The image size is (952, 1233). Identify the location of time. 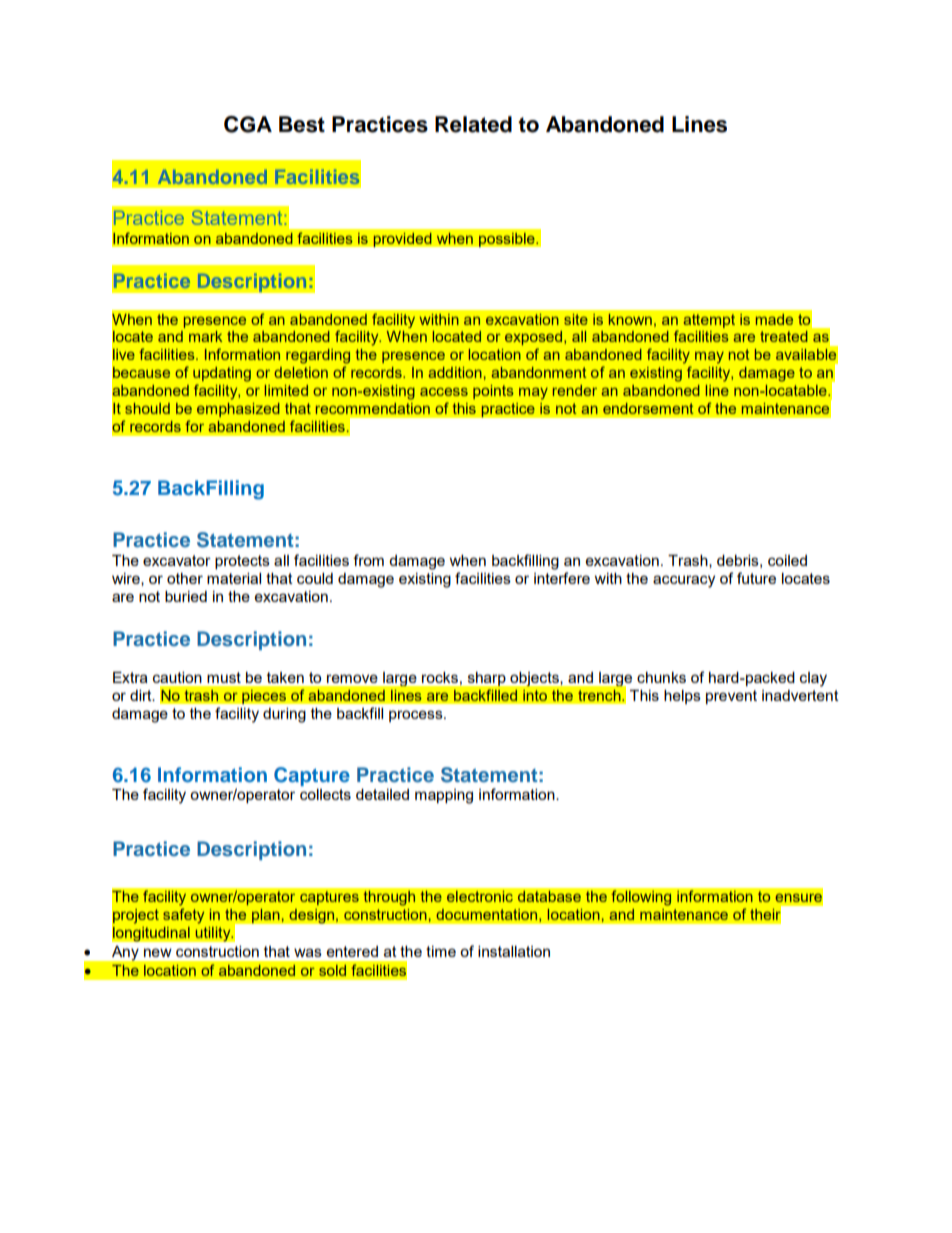
(441, 951).
